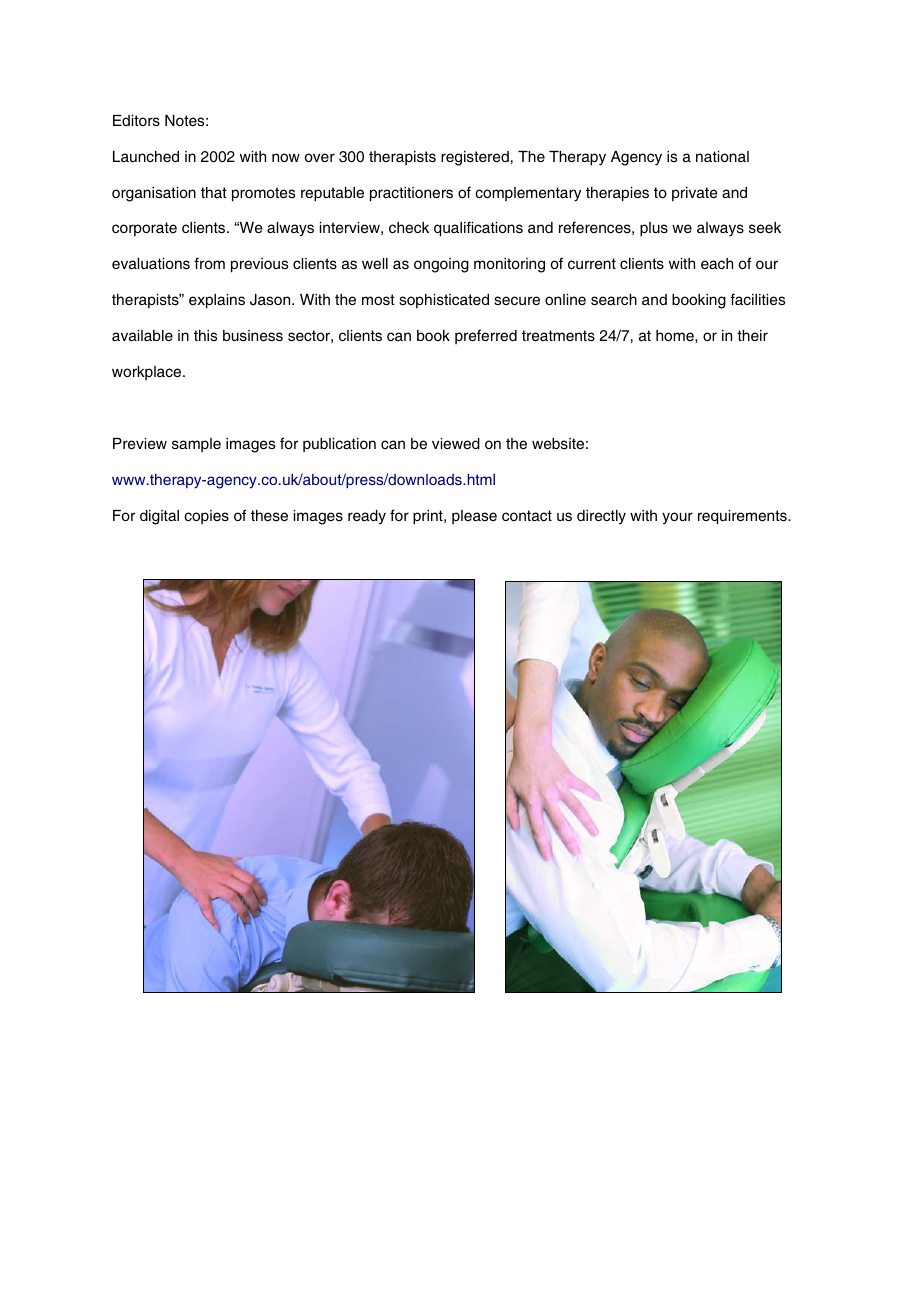 The width and height of the page is (924, 1308). I want to click on sophisticated, so click(444, 301).
